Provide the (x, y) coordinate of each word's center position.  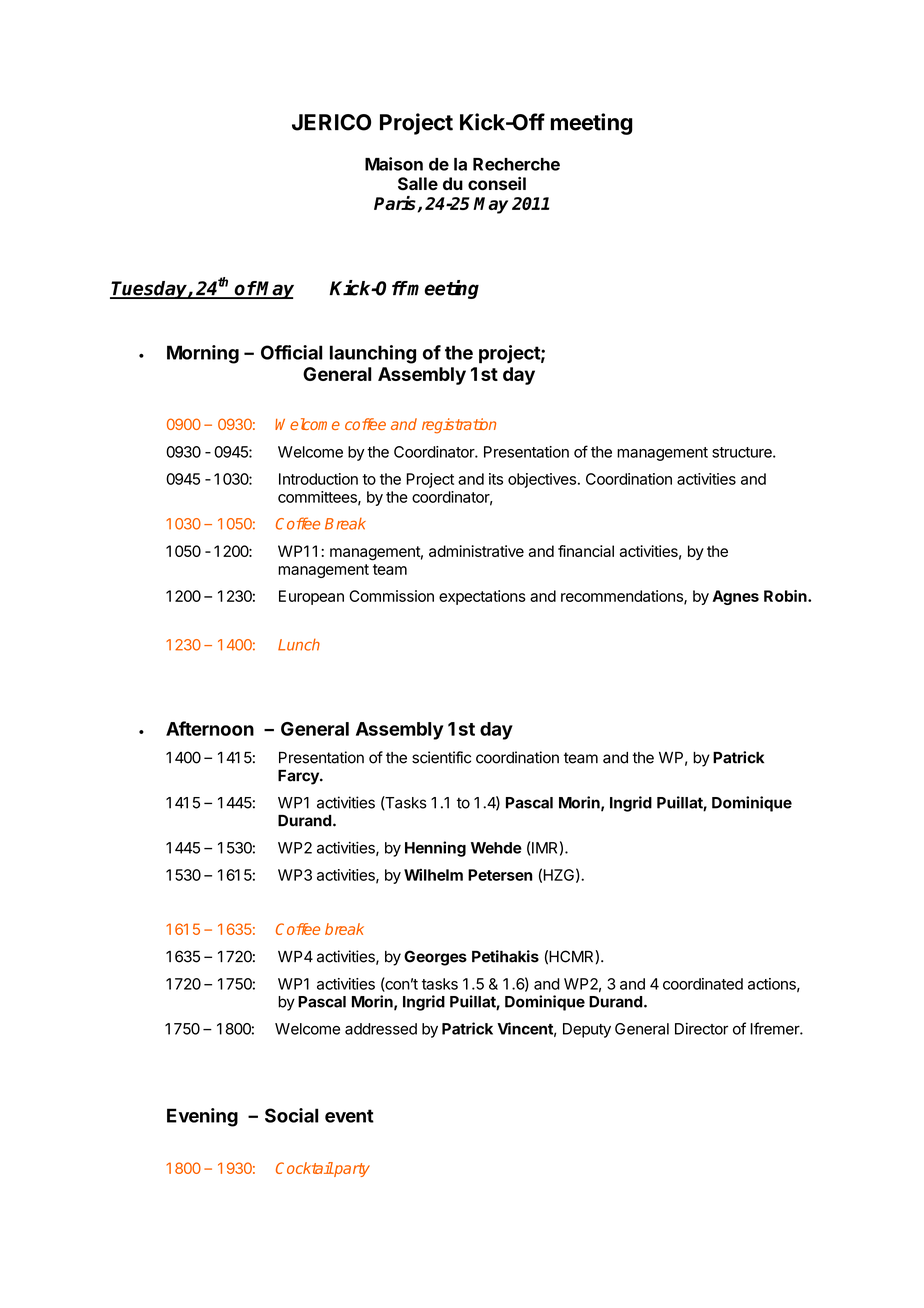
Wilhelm (433, 874)
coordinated (703, 984)
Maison (394, 164)
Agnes (735, 597)
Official (291, 352)
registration (459, 426)
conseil (497, 184)
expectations (482, 597)
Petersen (500, 875)
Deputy (587, 1030)
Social (291, 1115)
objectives (542, 480)
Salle (418, 184)
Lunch (299, 644)
